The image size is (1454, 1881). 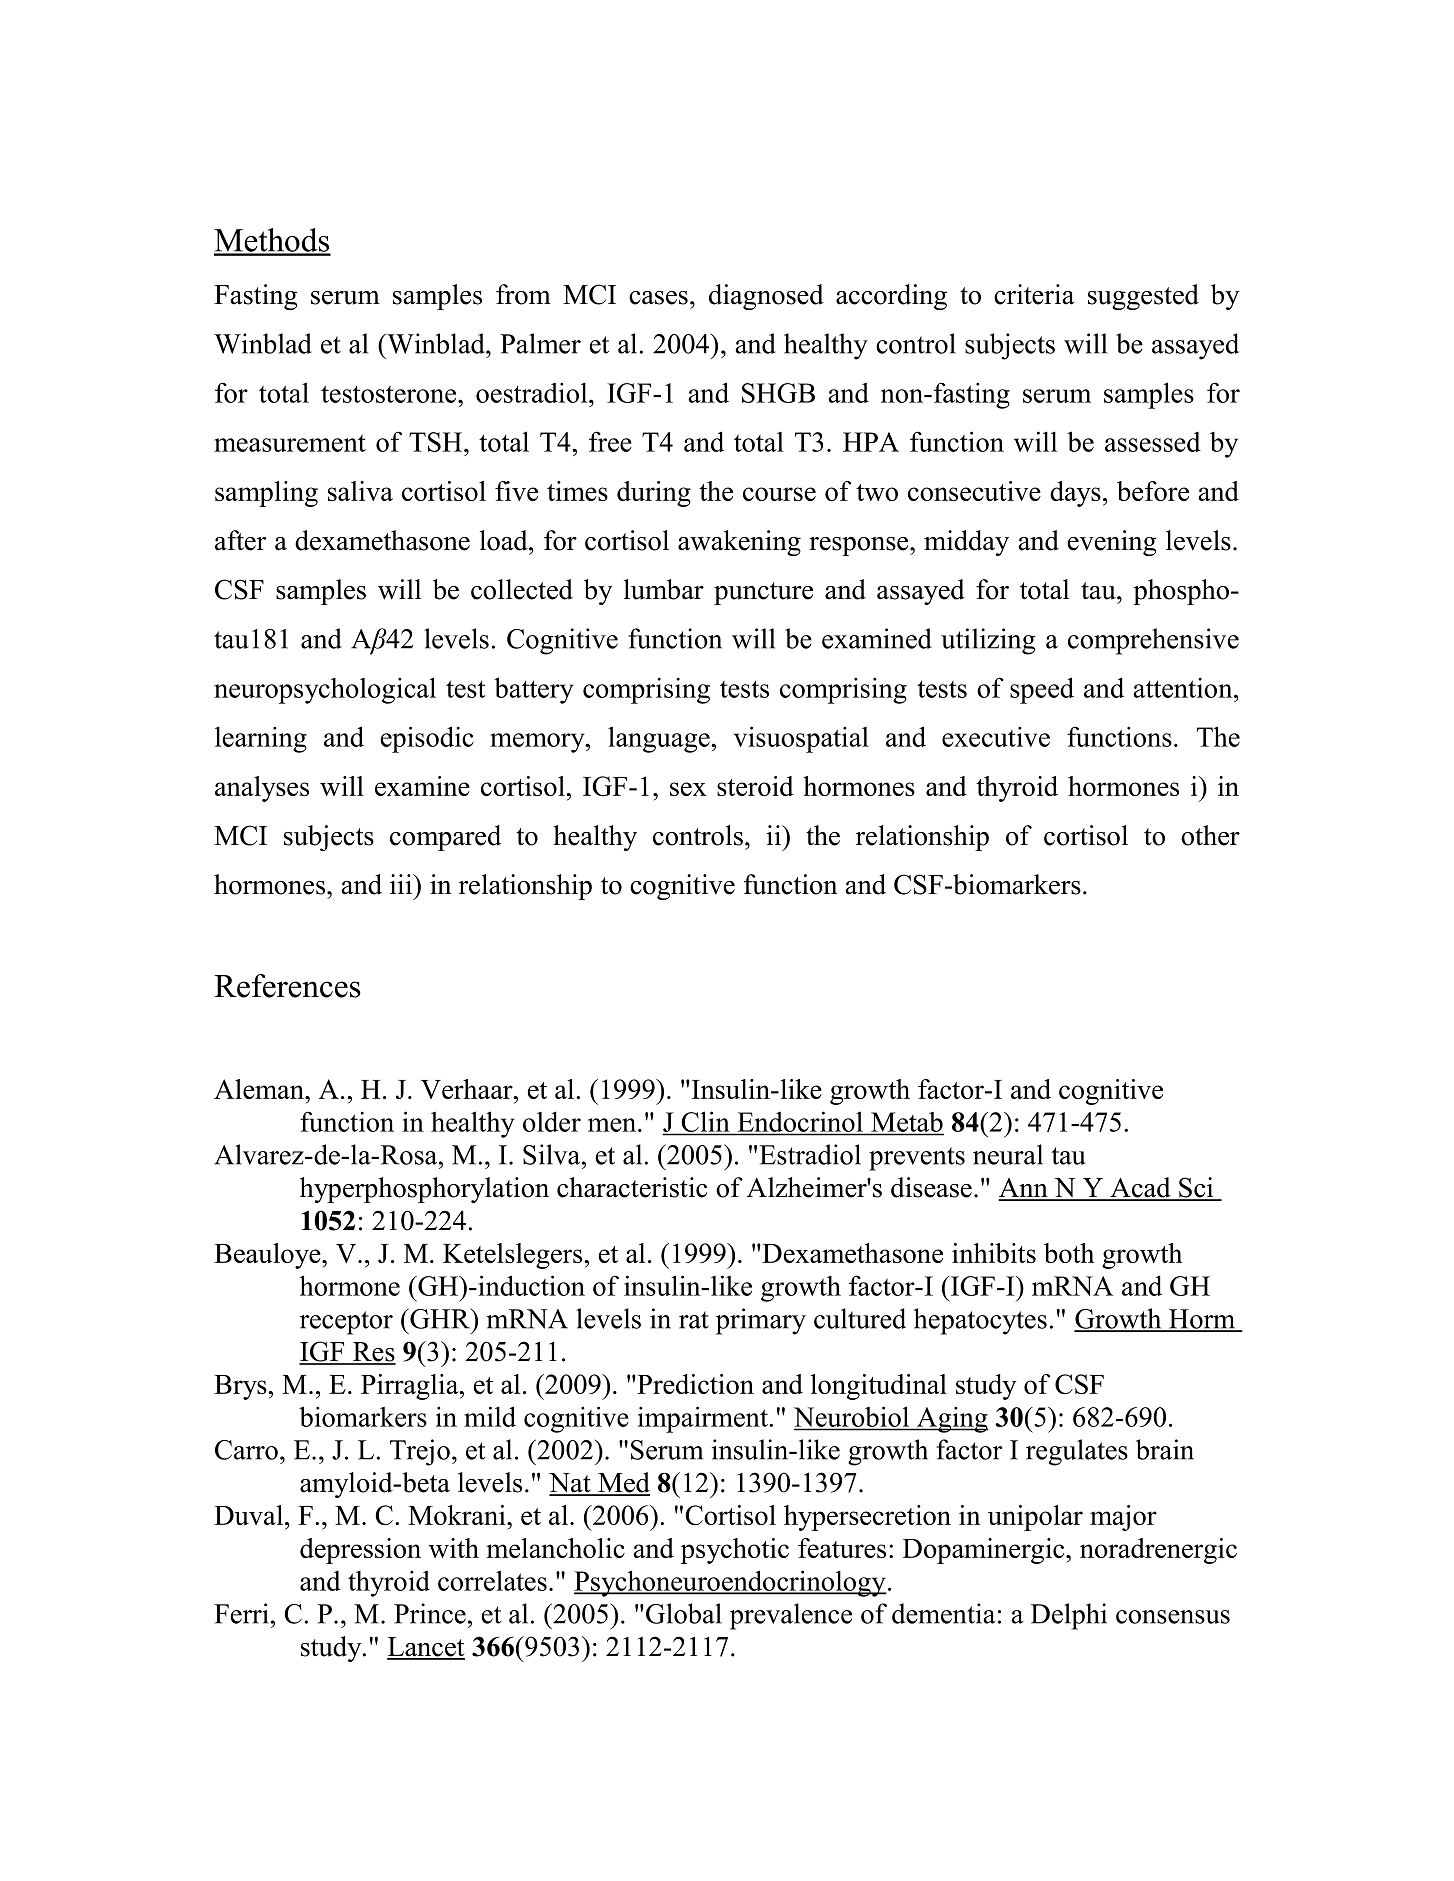 I want to click on measurement, so click(x=290, y=443).
